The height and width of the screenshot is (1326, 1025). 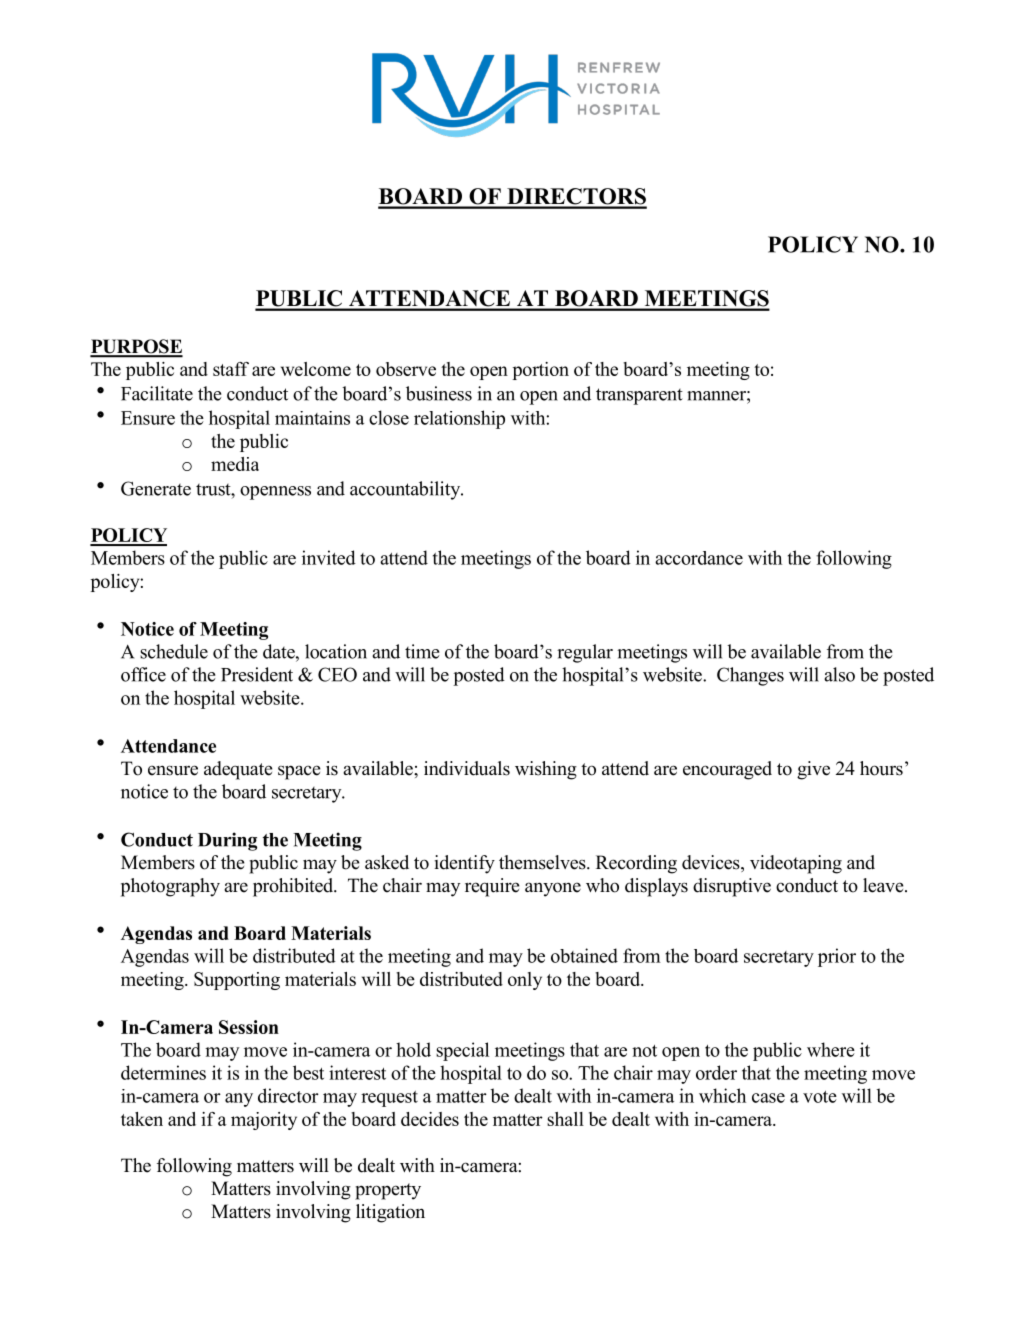 I want to click on staff, so click(x=231, y=369).
